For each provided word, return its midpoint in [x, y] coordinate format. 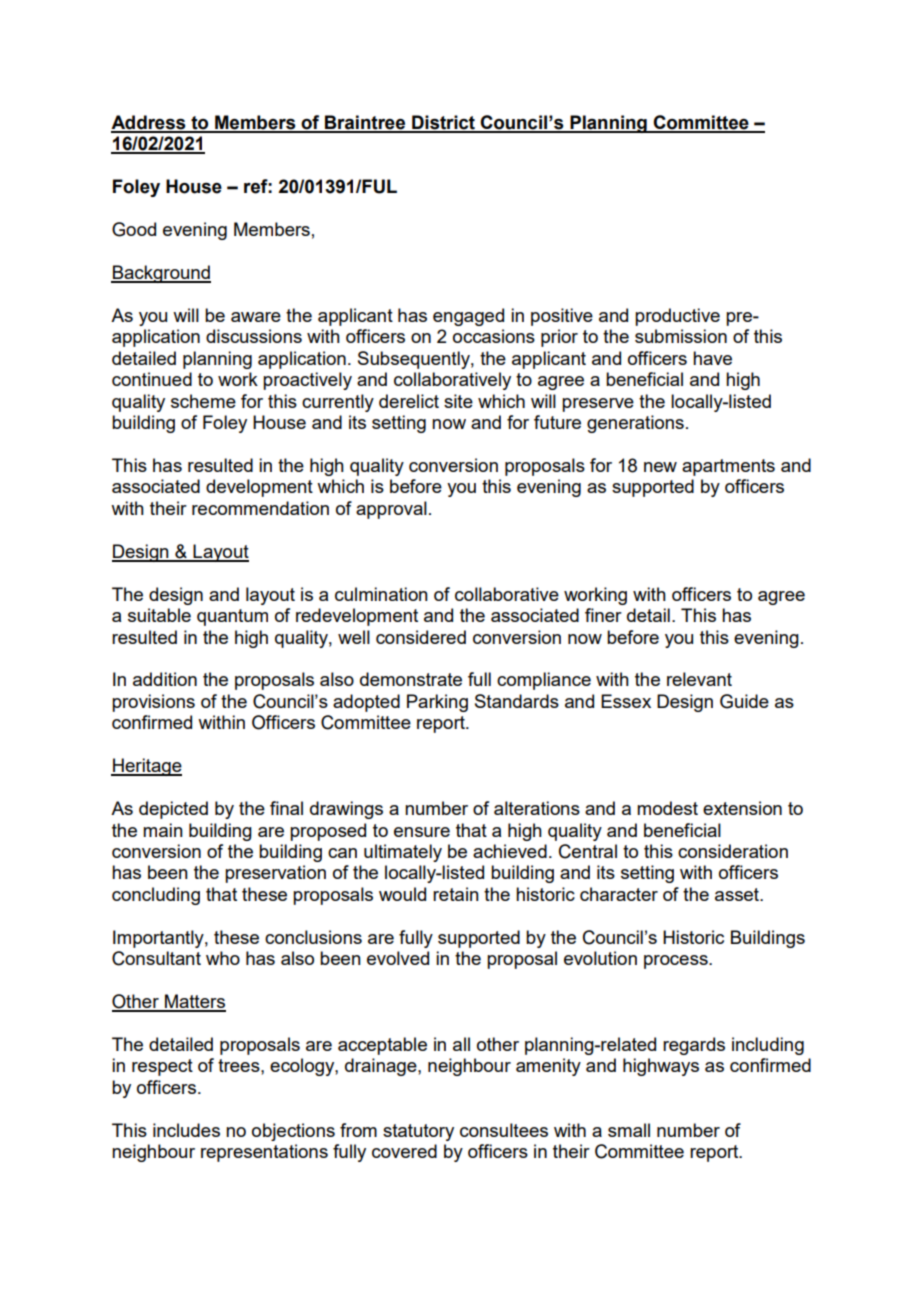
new [660, 467]
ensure [422, 832]
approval [391, 510]
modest [667, 808]
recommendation [260, 508]
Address [149, 123]
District [443, 123]
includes [186, 1130]
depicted [173, 810]
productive [677, 317]
